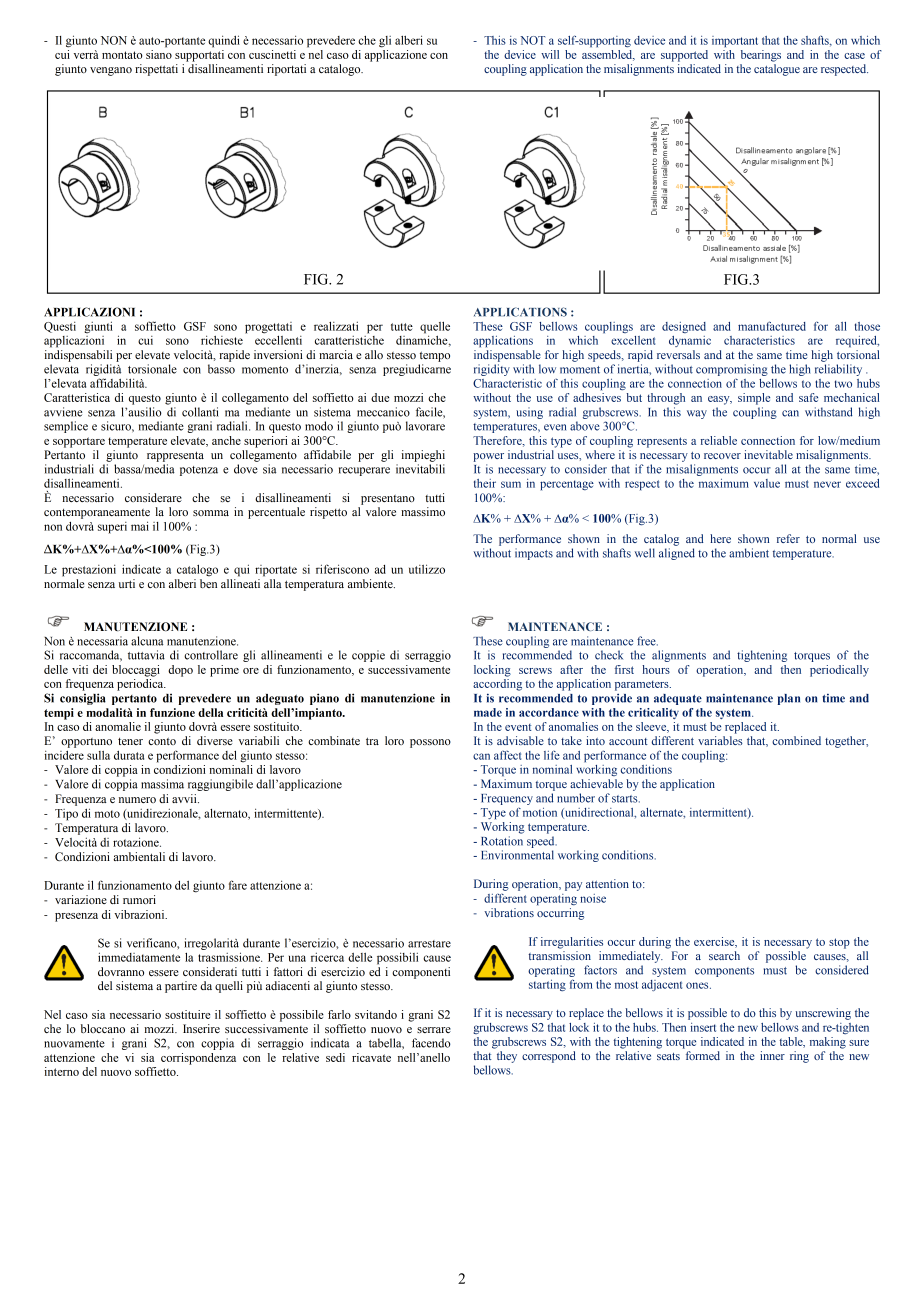 This page has width=924, height=1308. Describe the element at coordinates (507, 799) in the page. I see `Frequency` at that location.
